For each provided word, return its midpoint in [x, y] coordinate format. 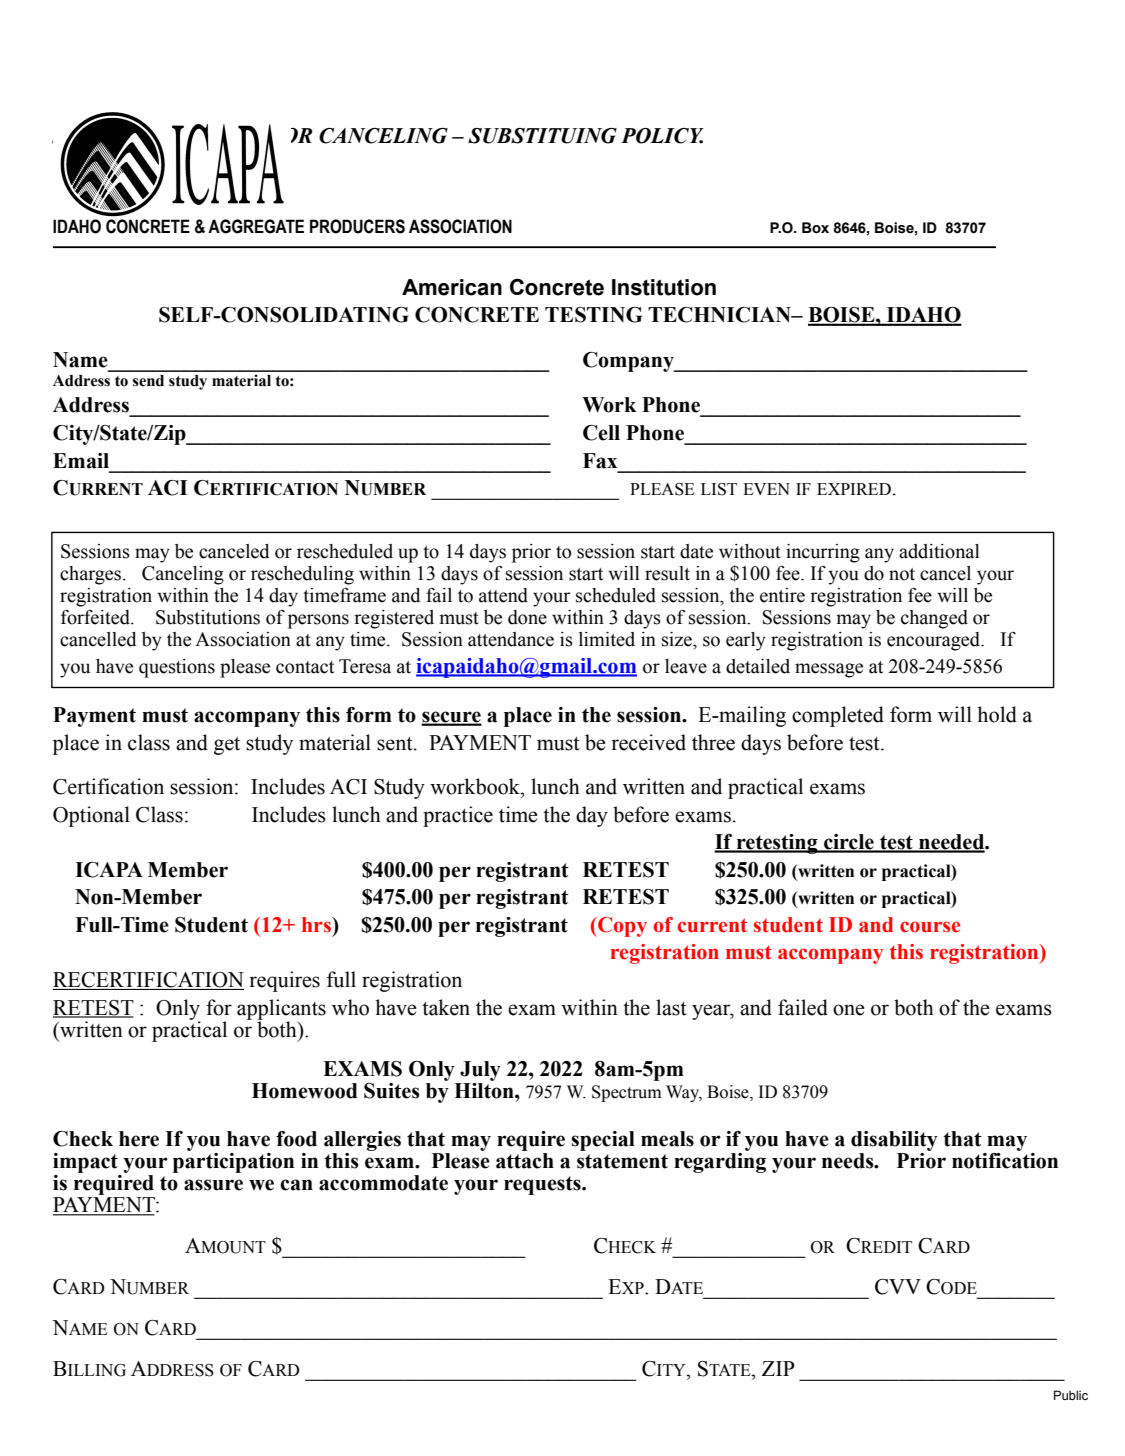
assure [213, 1185]
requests [543, 1185]
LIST [719, 489]
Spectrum [627, 1093]
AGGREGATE [256, 226]
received [648, 742]
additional [939, 551]
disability [894, 1141]
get [227, 746]
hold [997, 714]
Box [815, 228]
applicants [281, 1010]
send [148, 381]
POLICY [662, 136]
